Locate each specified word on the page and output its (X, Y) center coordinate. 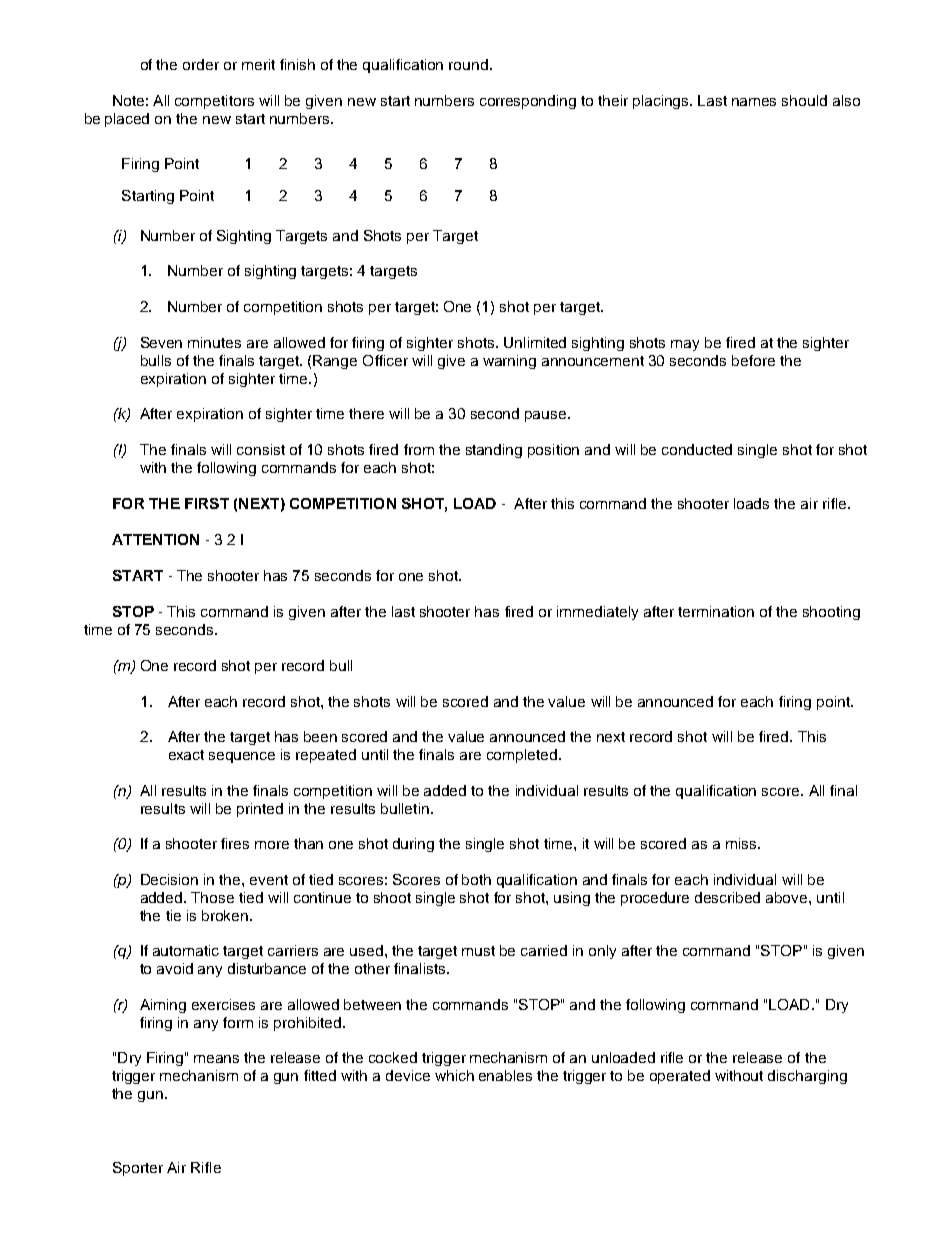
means (216, 1059)
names (754, 102)
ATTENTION (155, 539)
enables (505, 1075)
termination (716, 611)
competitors (214, 102)
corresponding (528, 102)
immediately (597, 613)
